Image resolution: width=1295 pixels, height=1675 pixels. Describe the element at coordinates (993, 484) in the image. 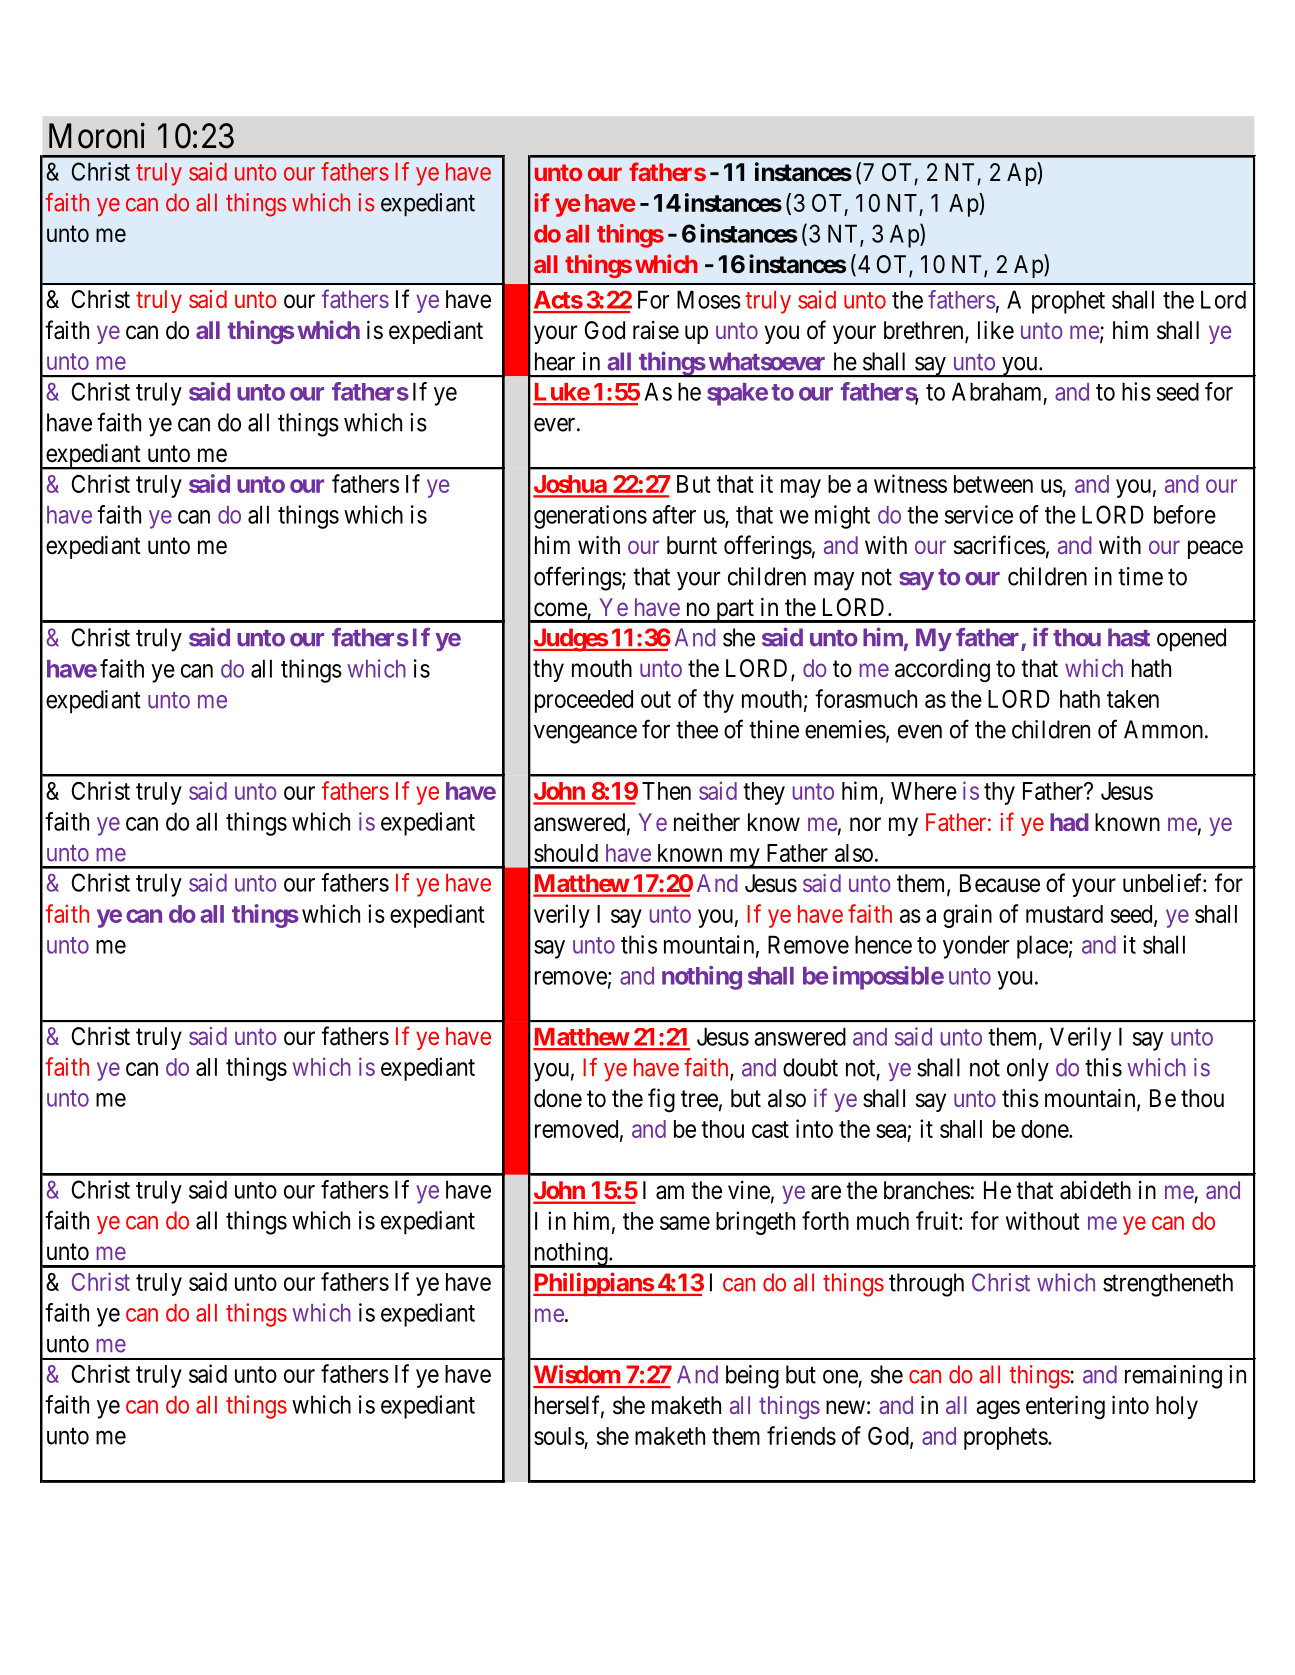

I see `between` at that location.
